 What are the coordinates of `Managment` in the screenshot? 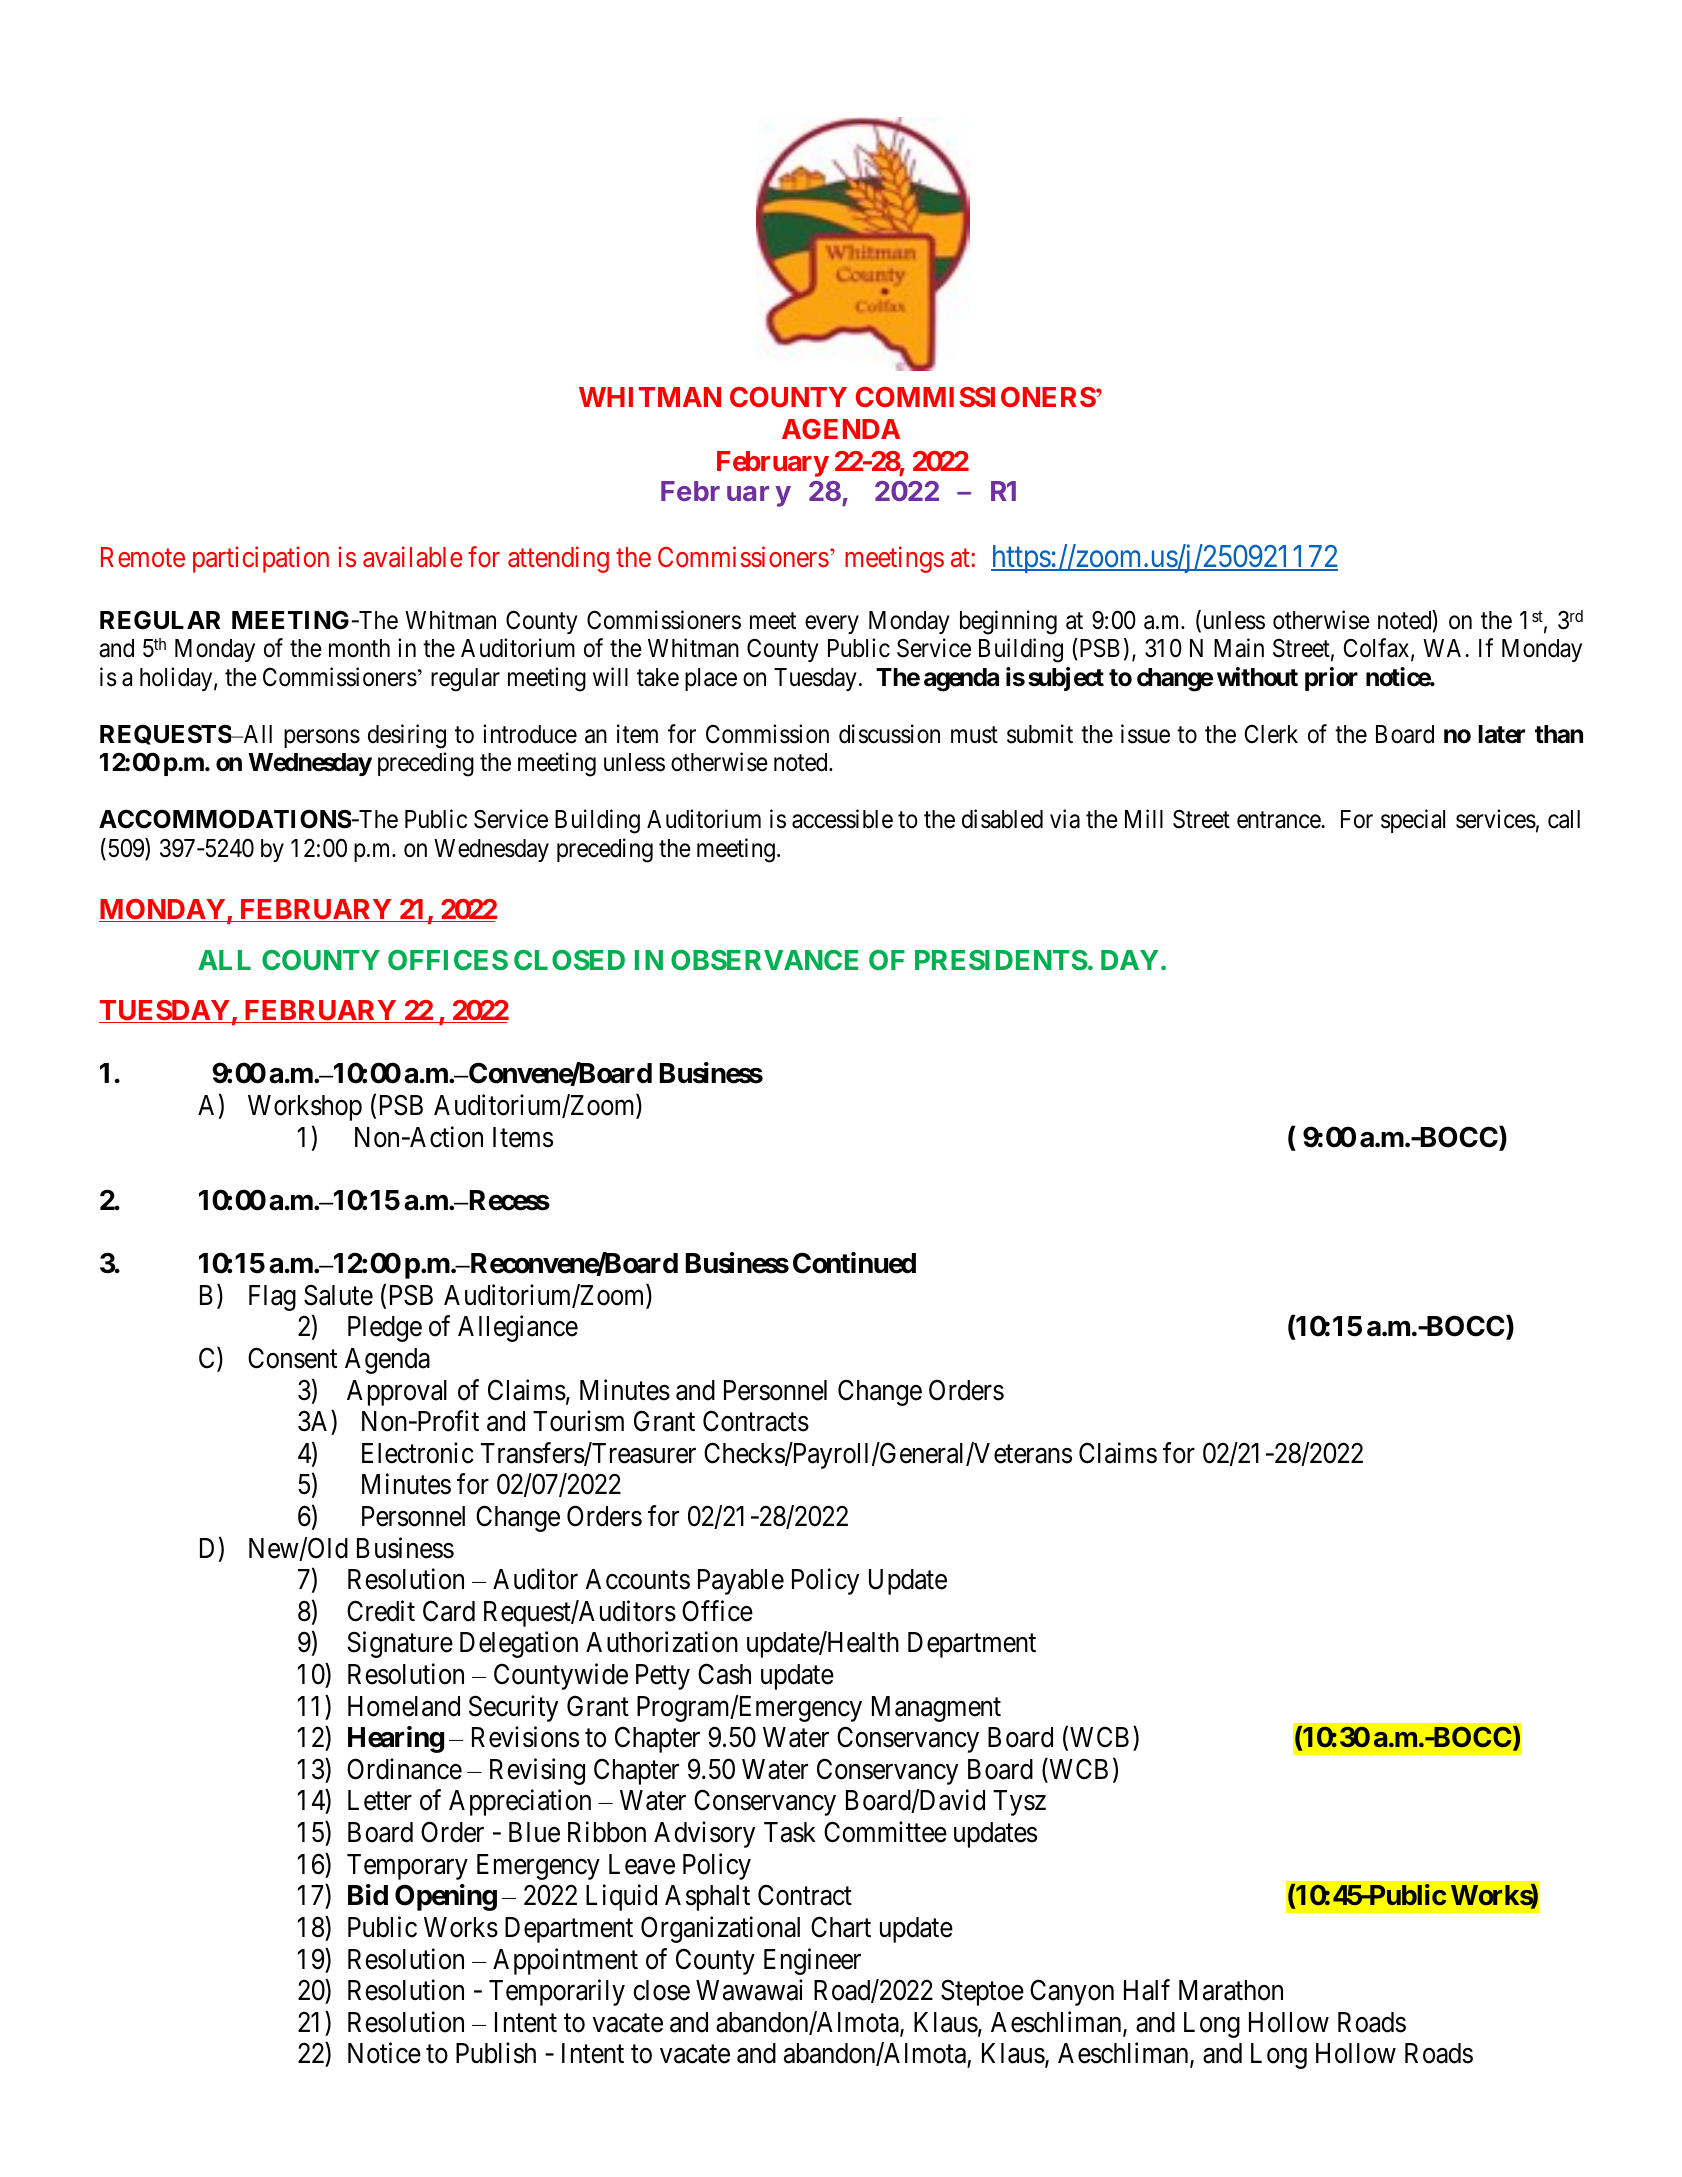 It's located at (936, 1709).
